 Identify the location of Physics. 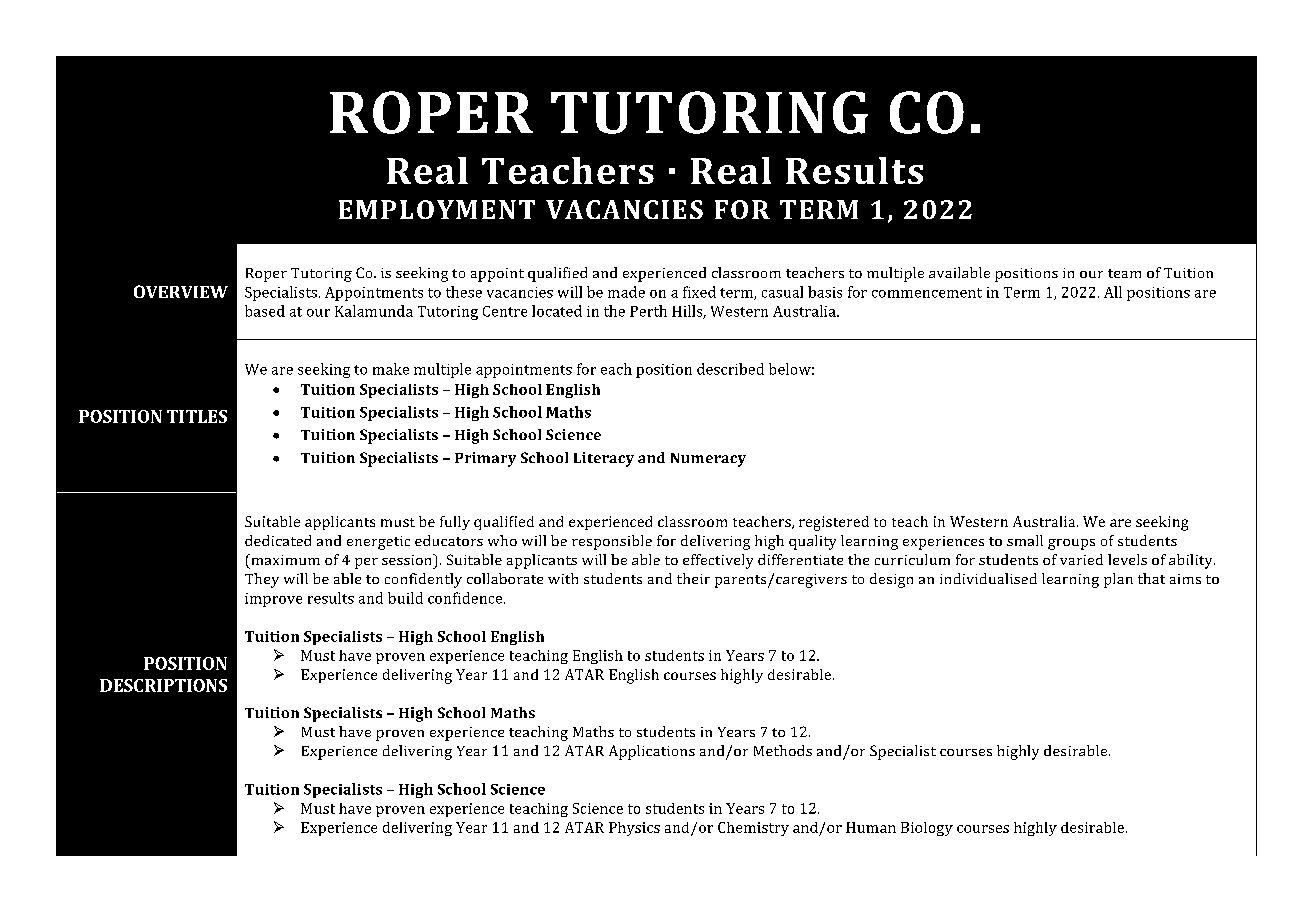
(634, 829).
